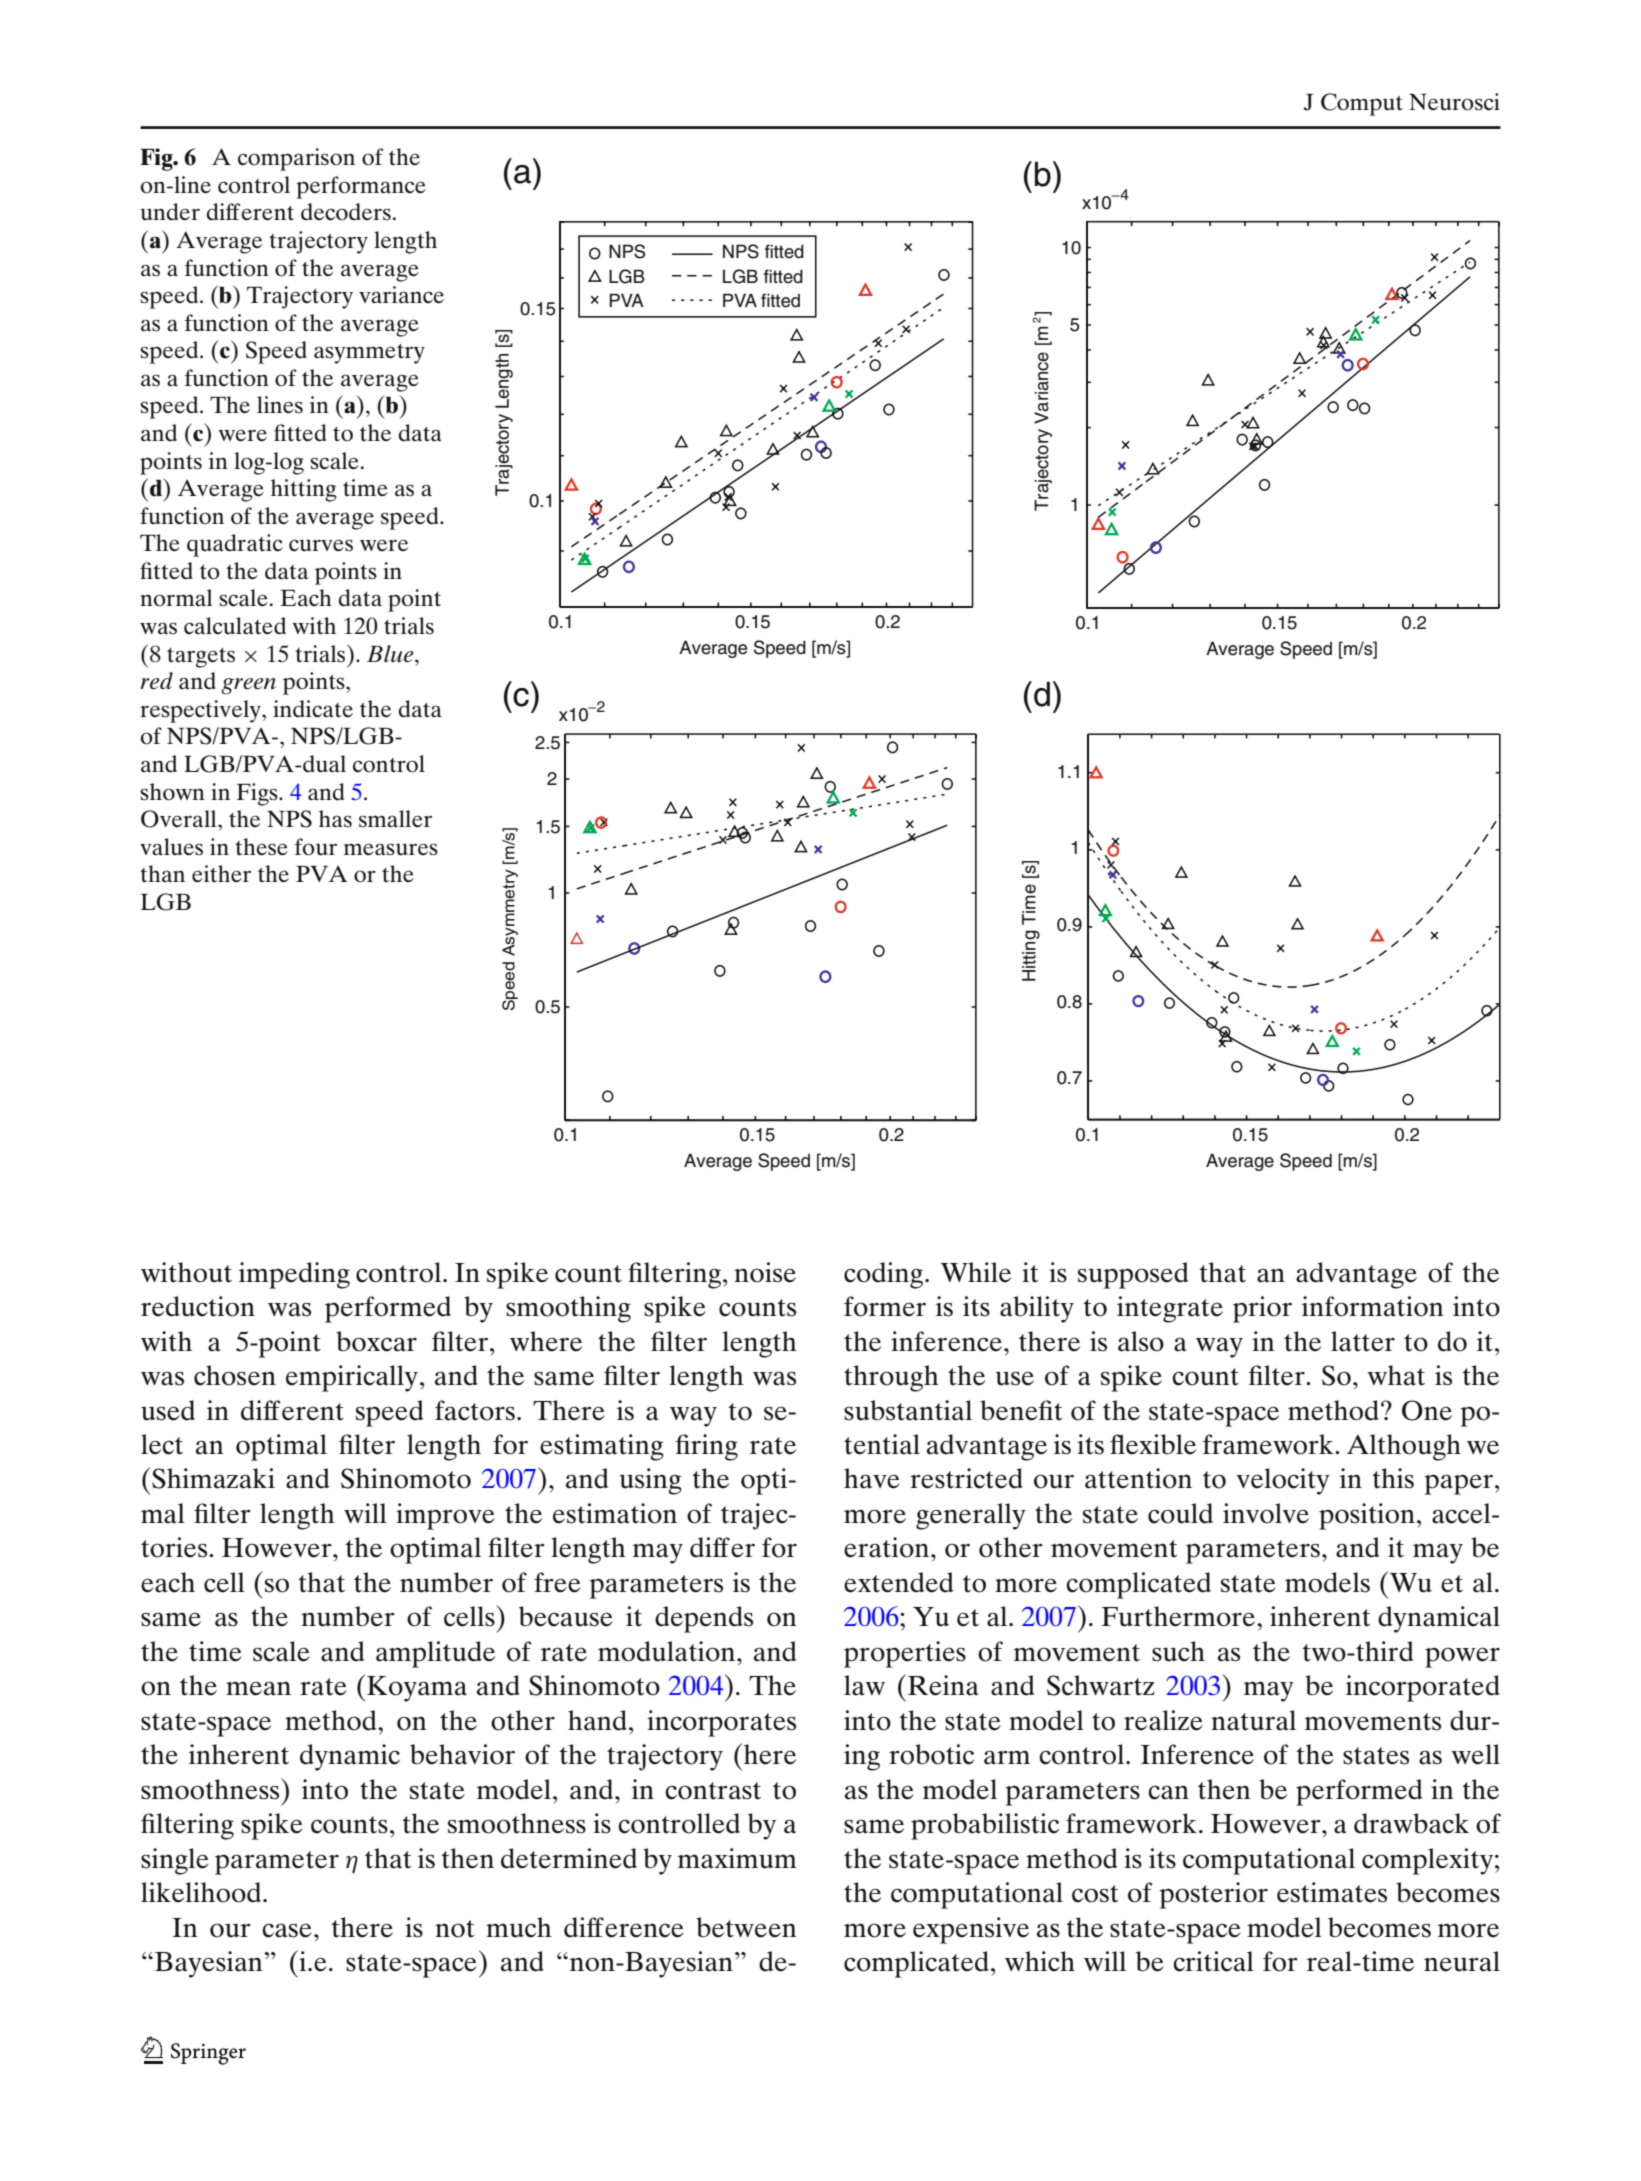 Image resolution: width=1641 pixels, height=2181 pixels. I want to click on smaller, so click(395, 819).
